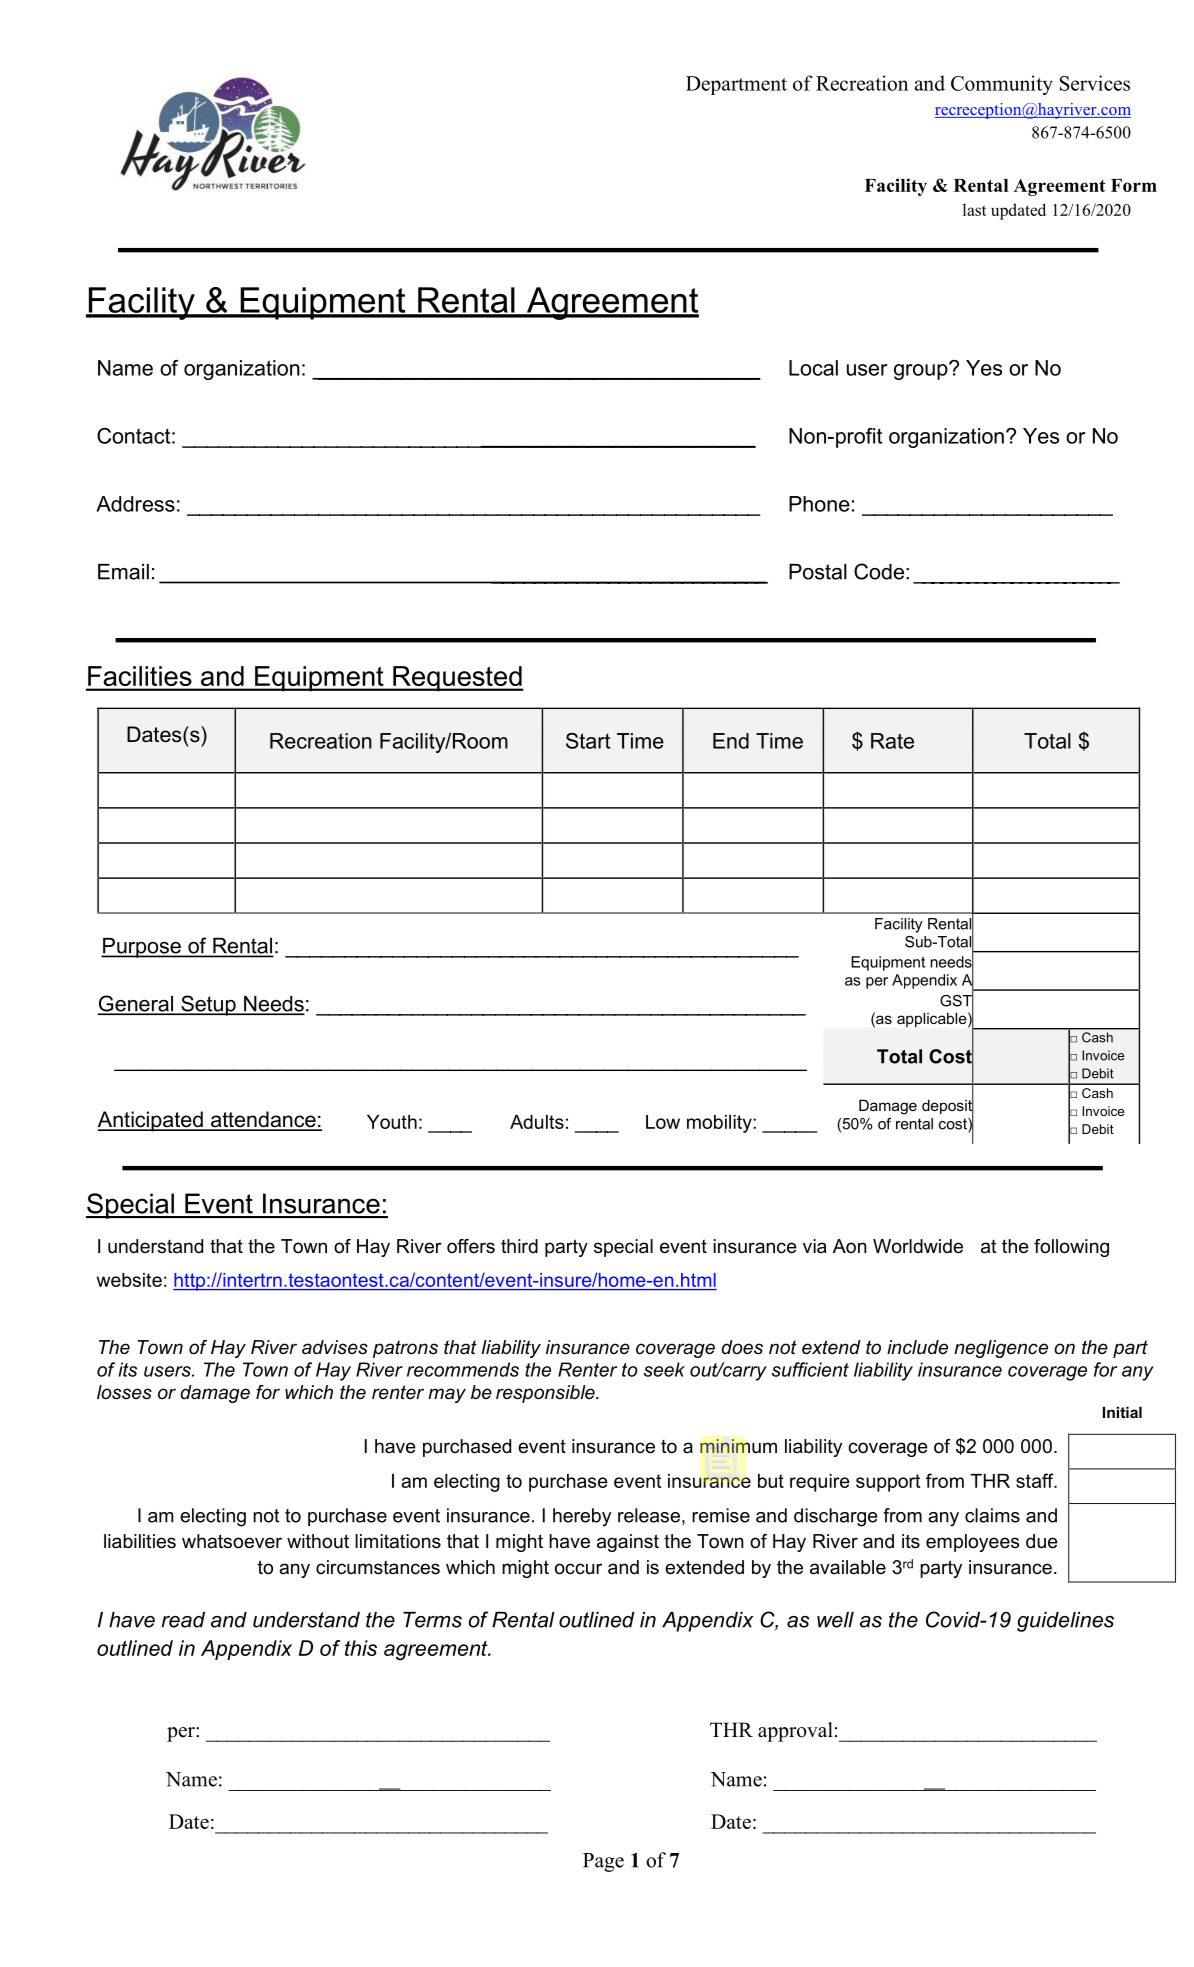  What do you see at coordinates (603, 1862) in the screenshot?
I see `Page` at bounding box center [603, 1862].
